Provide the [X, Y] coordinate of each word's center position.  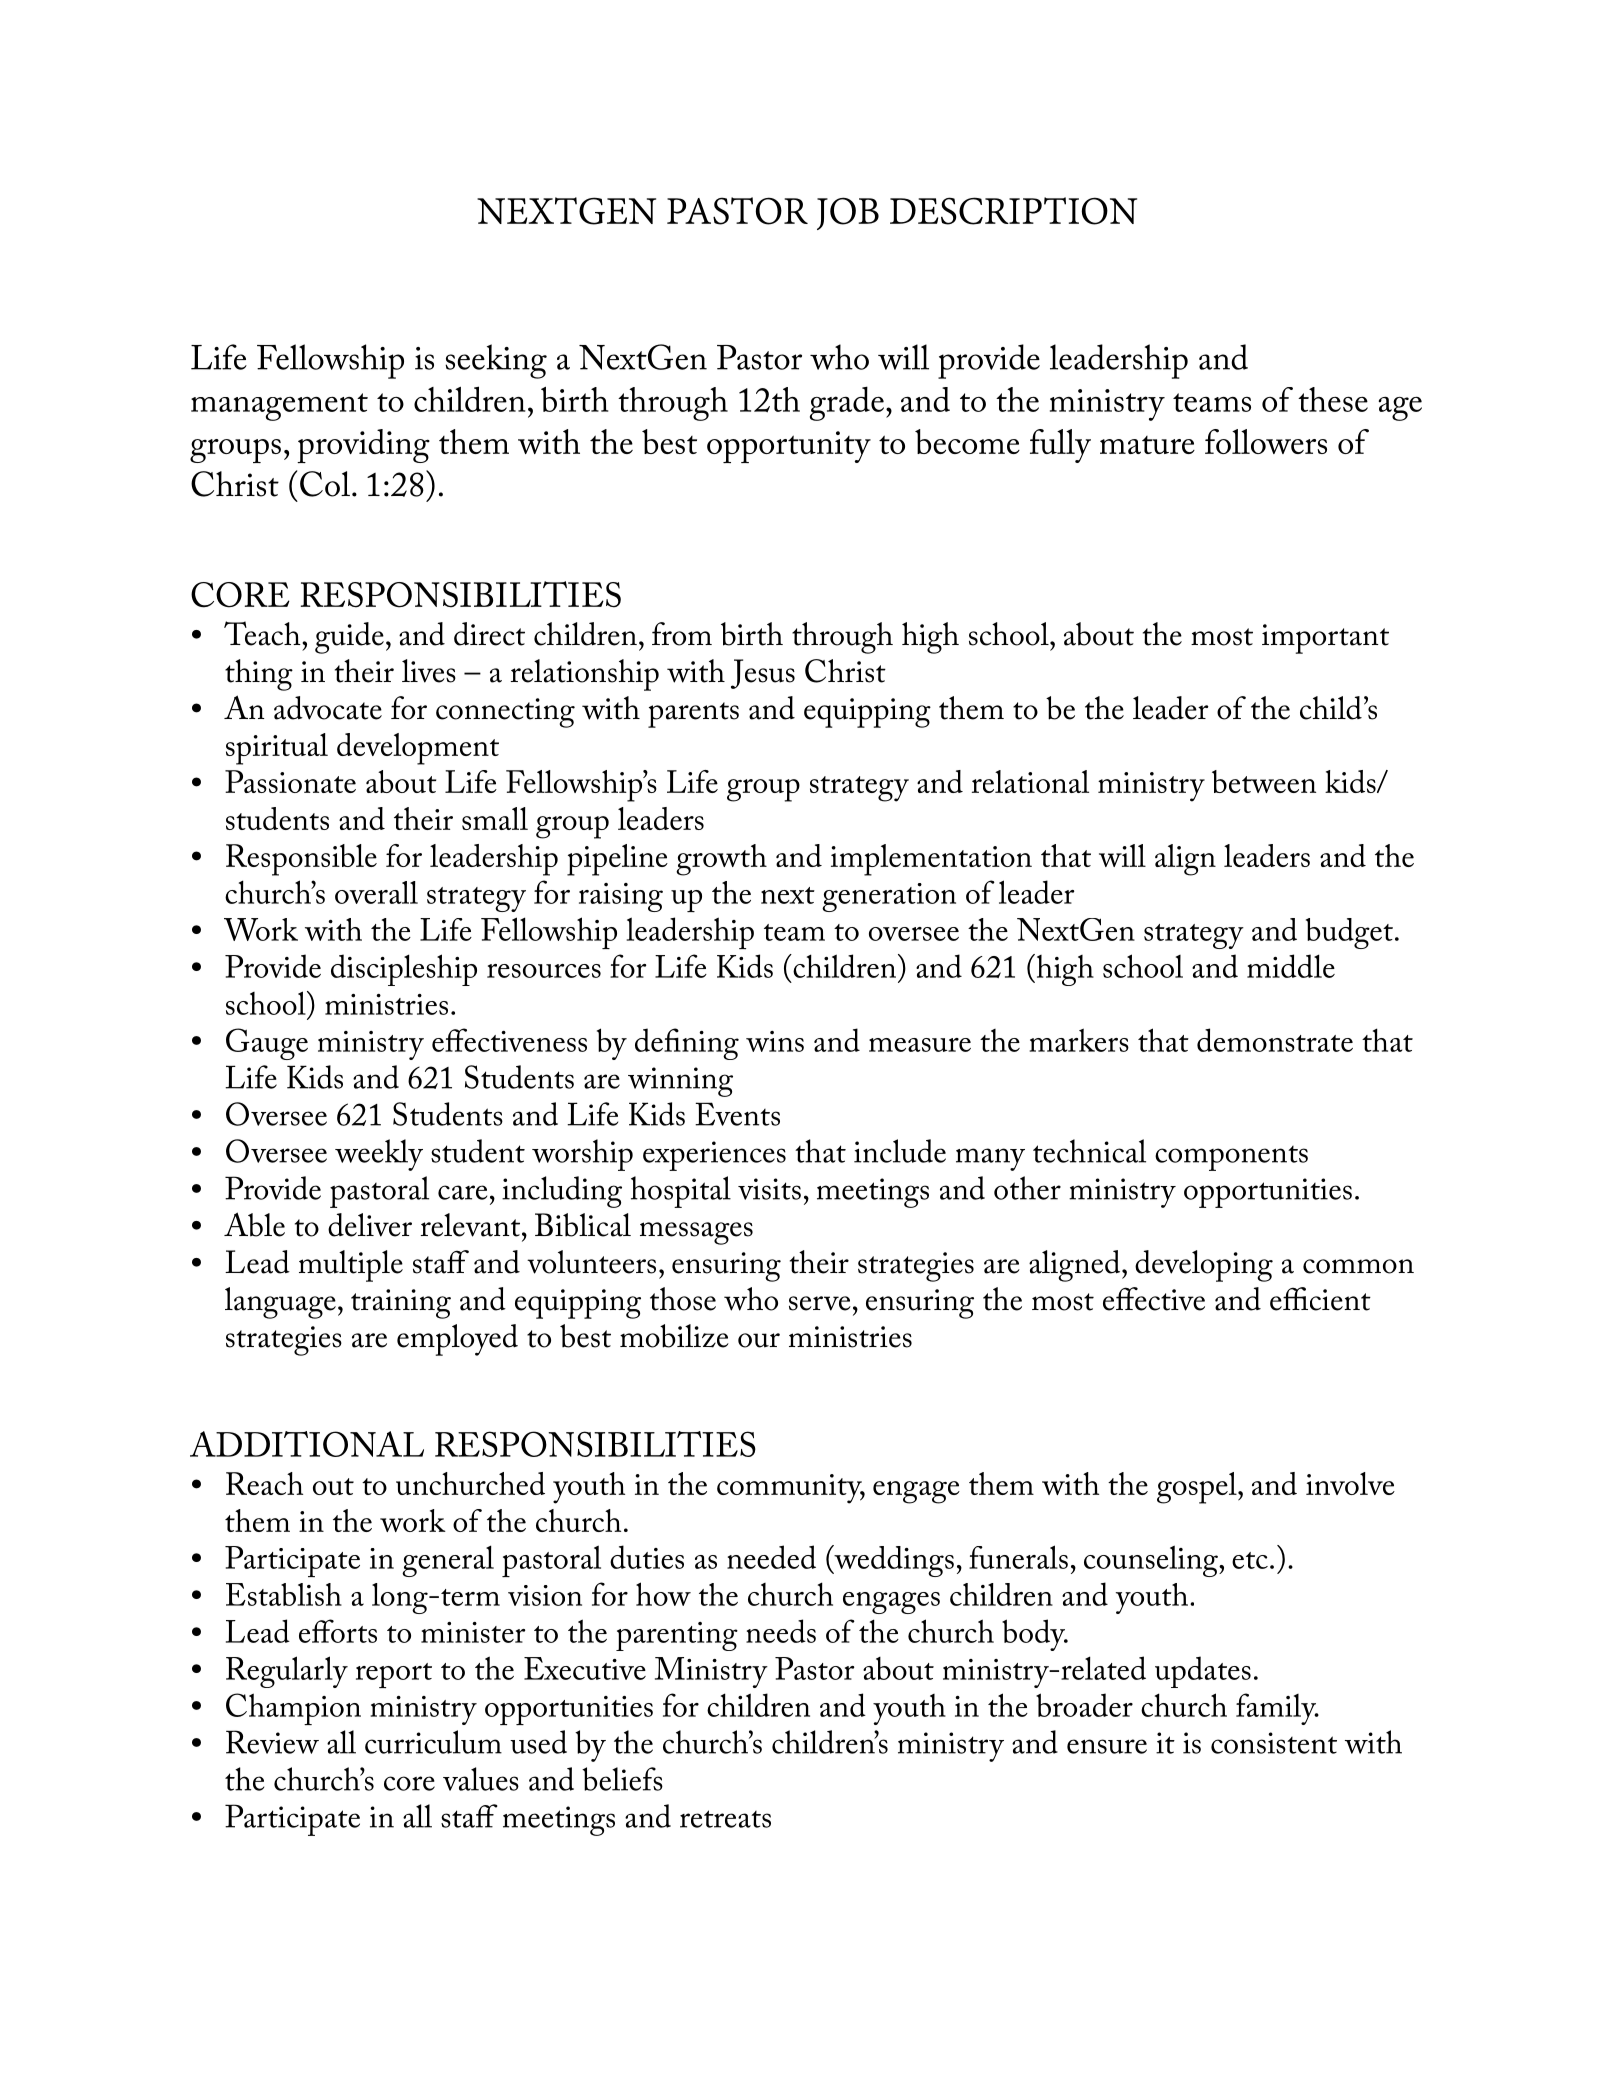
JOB [848, 213]
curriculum [433, 1742]
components [1231, 1158]
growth [721, 860]
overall [376, 892]
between [1264, 781]
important [1325, 639]
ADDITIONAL [307, 1444]
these [1333, 399]
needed [771, 1557]
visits [769, 1189]
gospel [1198, 1488]
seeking [496, 361]
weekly [379, 1155]
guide [349, 638]
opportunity [789, 447]
